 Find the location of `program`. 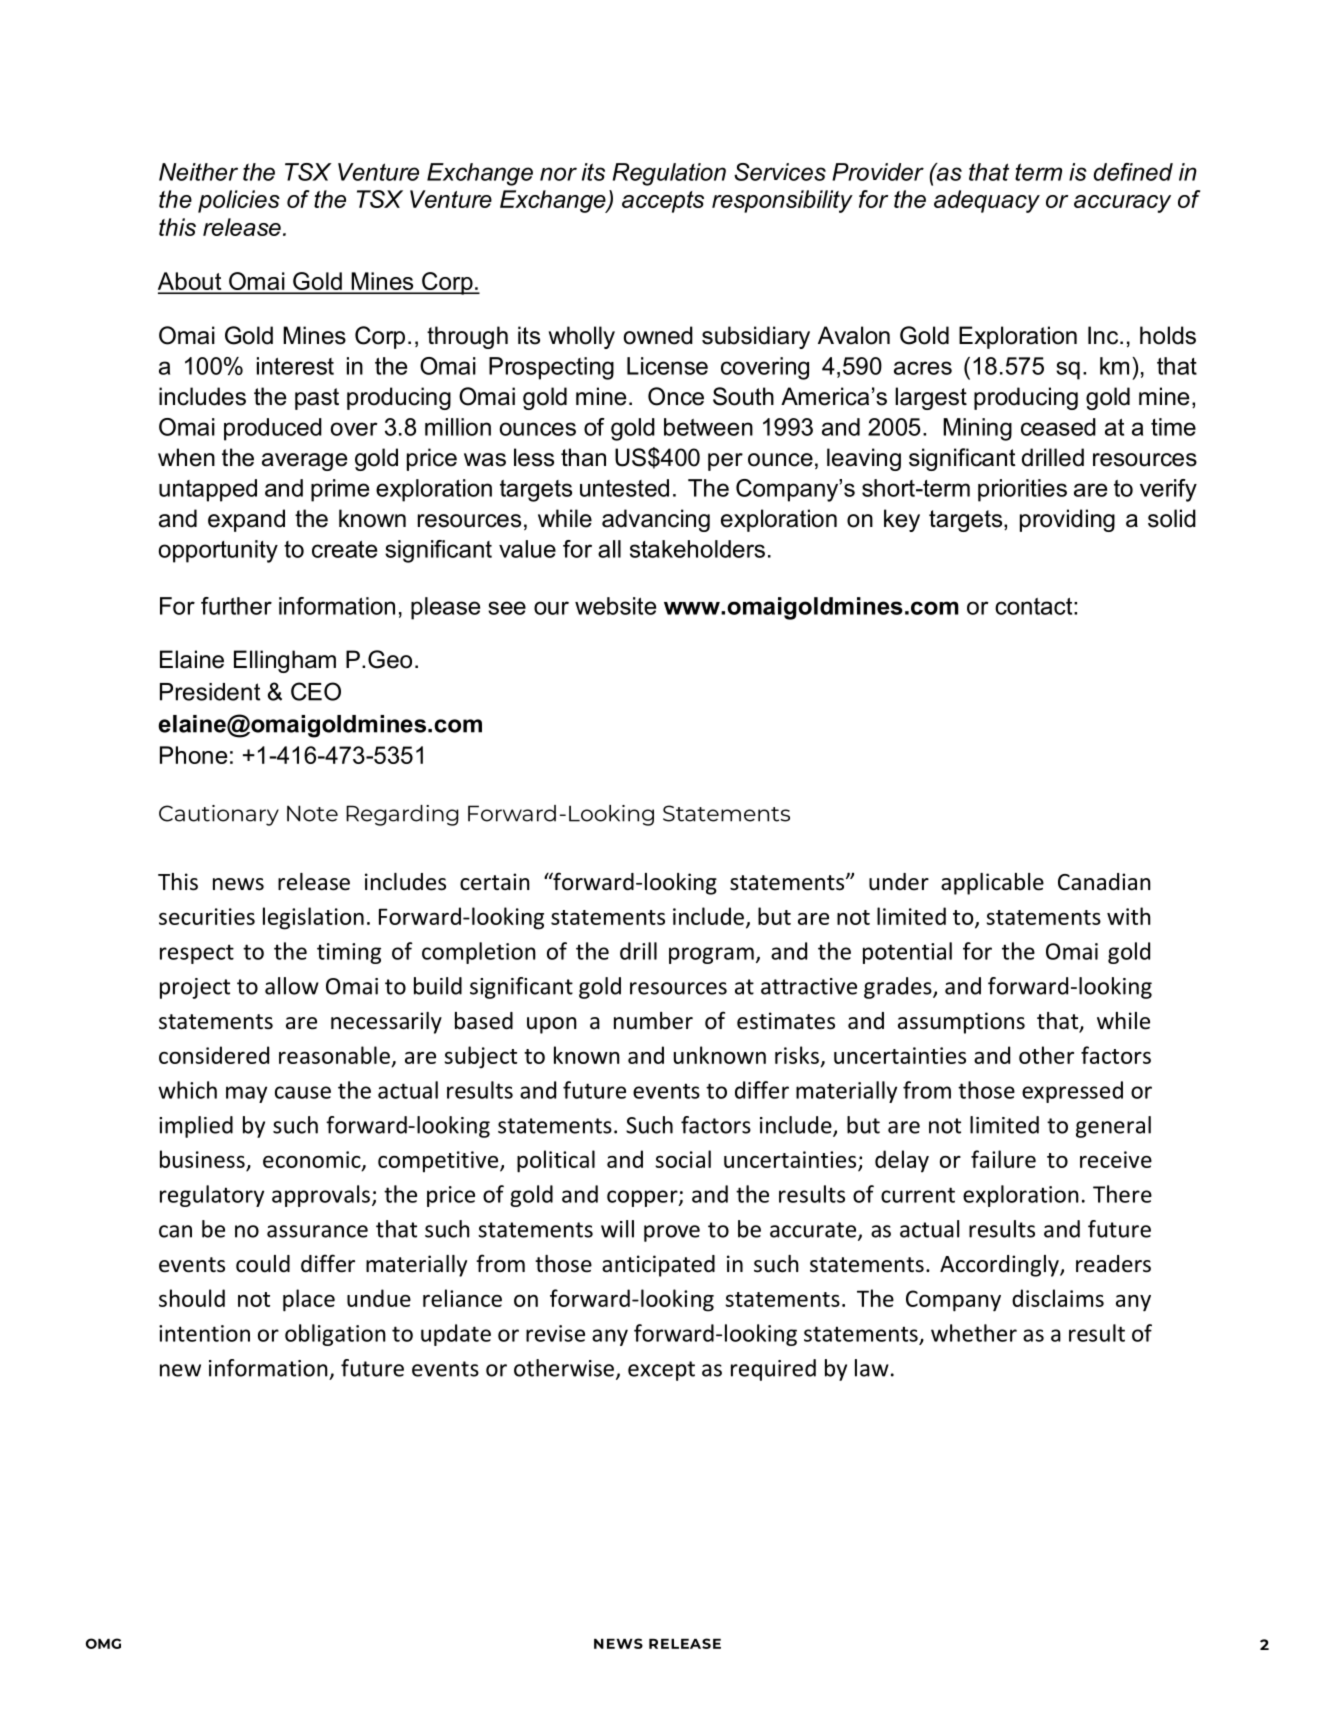

program is located at coordinates (711, 955).
